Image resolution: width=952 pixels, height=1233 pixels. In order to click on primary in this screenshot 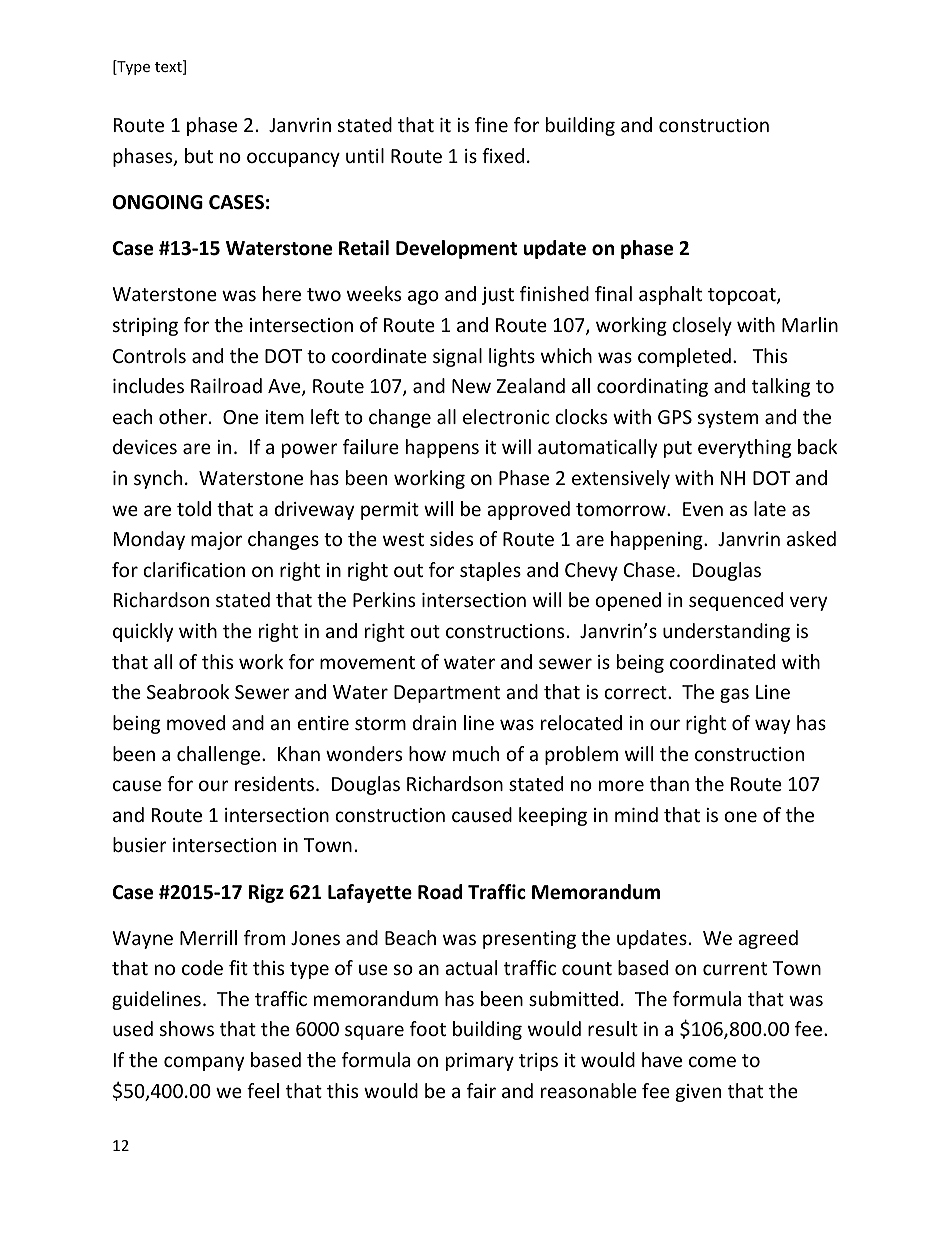, I will do `click(480, 1062)`.
